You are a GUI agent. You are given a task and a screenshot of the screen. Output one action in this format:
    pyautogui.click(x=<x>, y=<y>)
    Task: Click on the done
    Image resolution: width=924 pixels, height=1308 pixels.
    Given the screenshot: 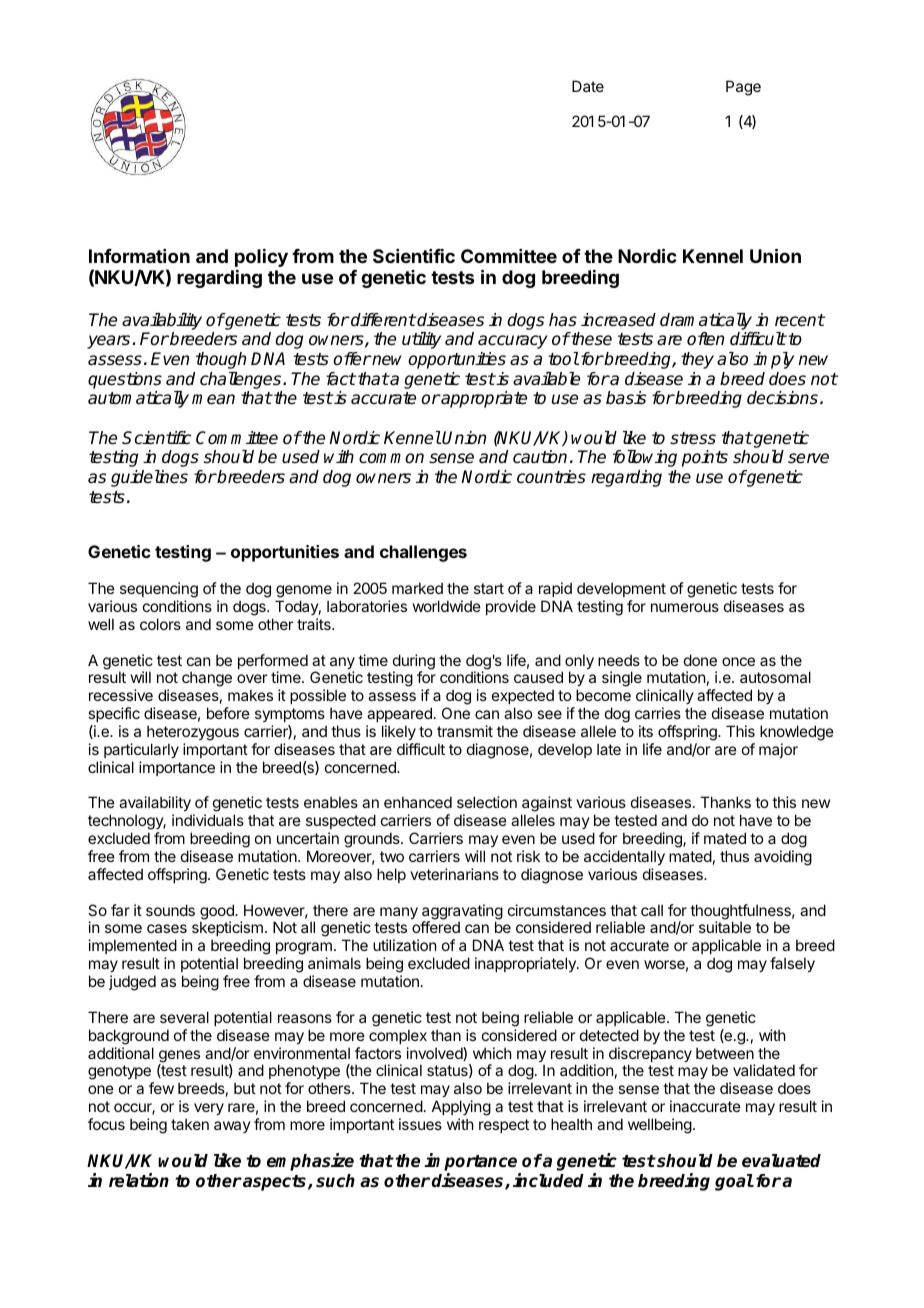 What is the action you would take?
    pyautogui.click(x=700, y=660)
